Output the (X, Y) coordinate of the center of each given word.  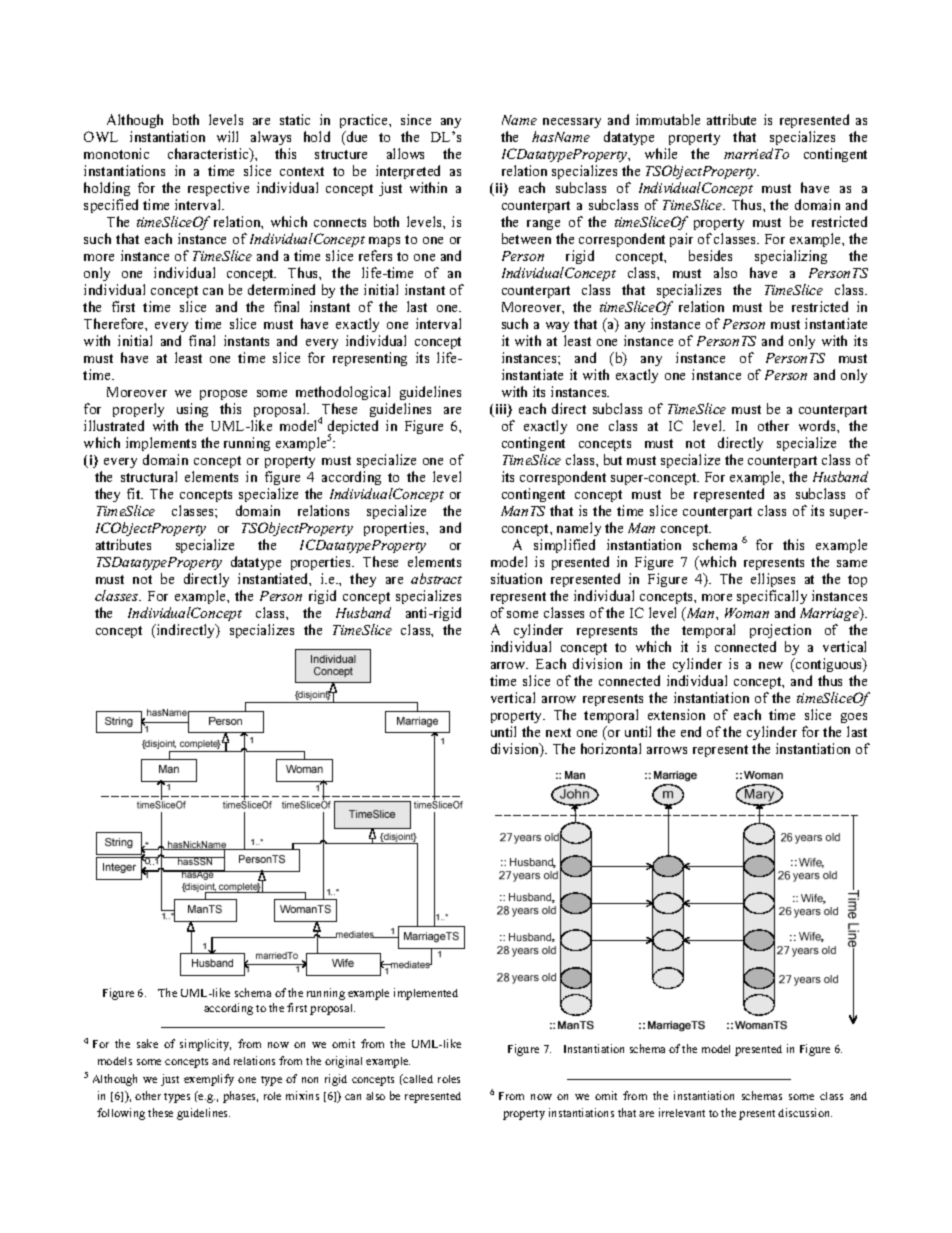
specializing (791, 257)
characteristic (209, 155)
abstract (436, 578)
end (691, 731)
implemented (426, 994)
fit (135, 493)
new (771, 665)
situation (516, 578)
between (526, 238)
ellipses (774, 582)
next (558, 732)
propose (223, 397)
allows (405, 153)
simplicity (205, 1045)
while (661, 153)
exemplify (209, 1080)
